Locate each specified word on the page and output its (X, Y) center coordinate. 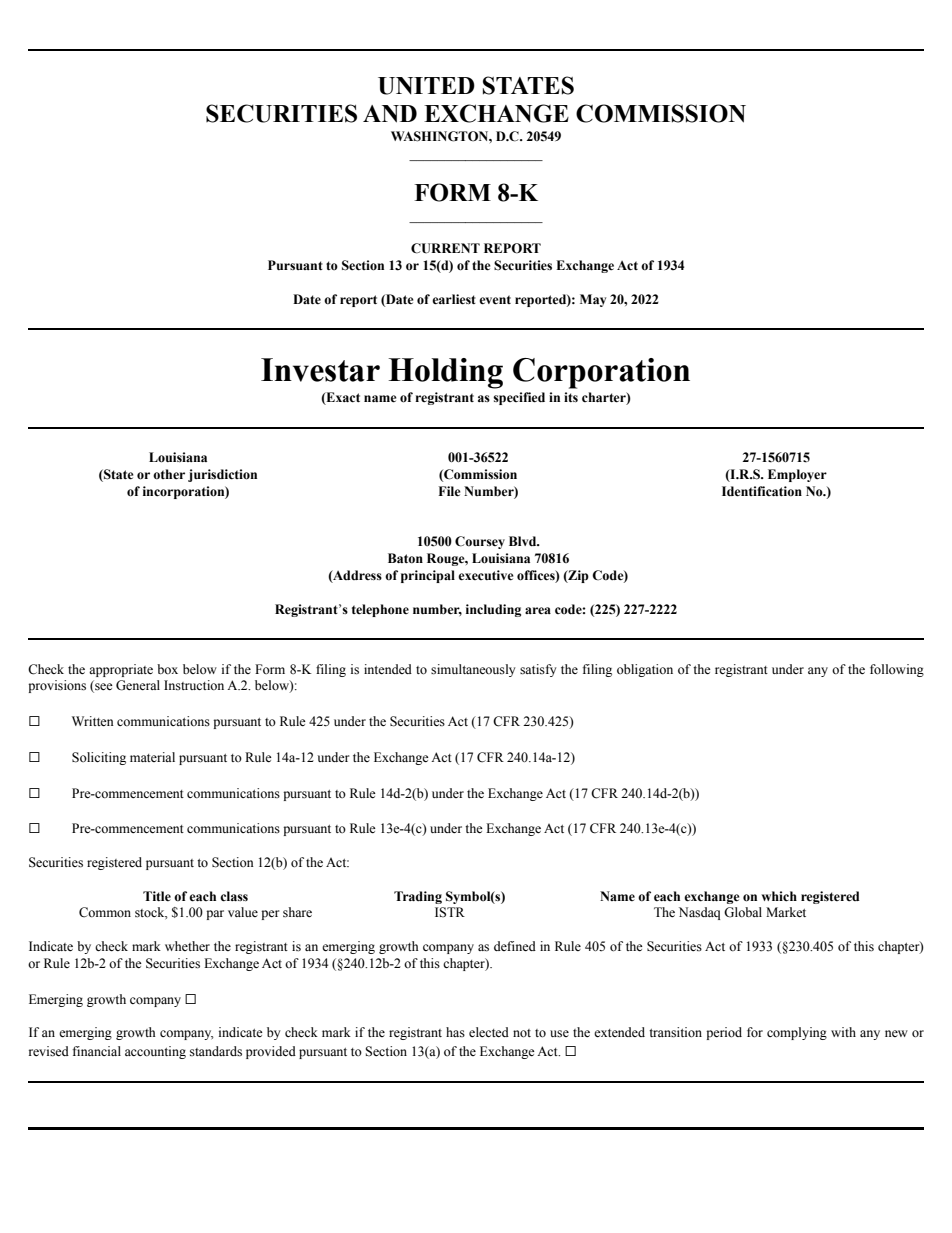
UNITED (426, 86)
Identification (762, 491)
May (593, 300)
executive (486, 575)
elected (489, 1032)
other (169, 474)
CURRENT (445, 248)
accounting (155, 1052)
